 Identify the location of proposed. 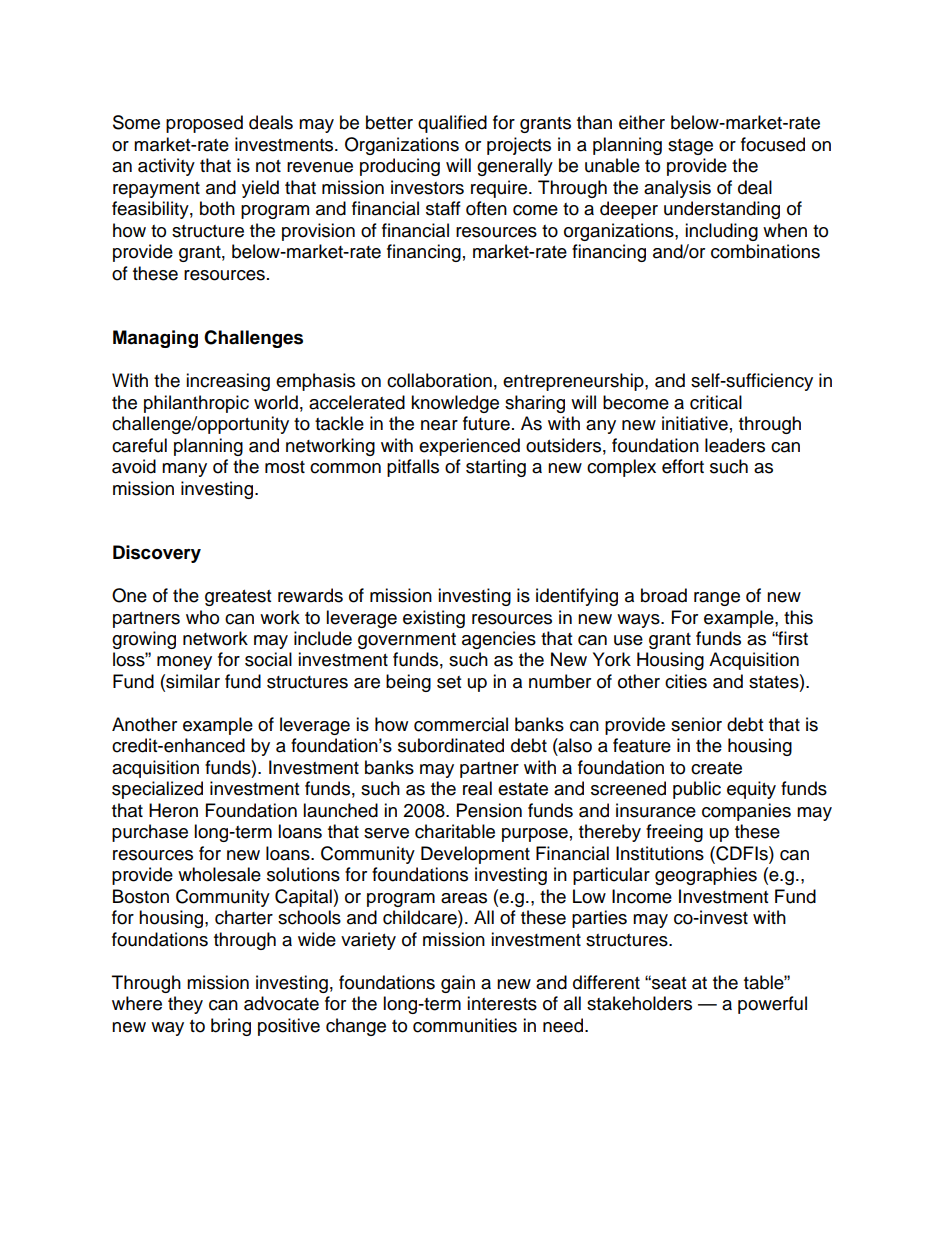
(204, 124).
